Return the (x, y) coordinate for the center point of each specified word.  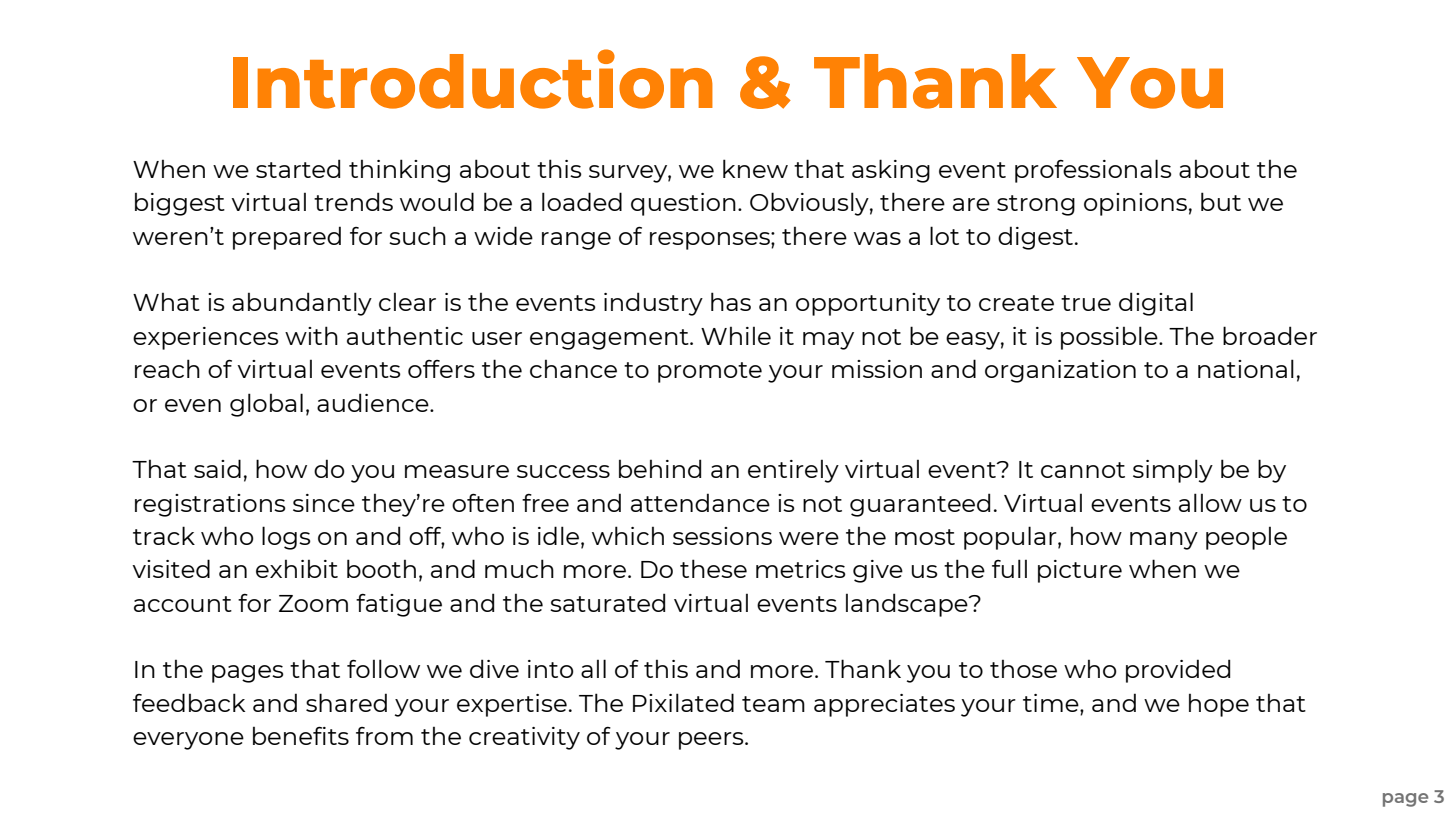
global (266, 405)
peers (712, 741)
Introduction (473, 79)
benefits (301, 735)
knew (755, 168)
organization (1060, 371)
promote (710, 372)
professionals (1093, 171)
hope (1219, 705)
